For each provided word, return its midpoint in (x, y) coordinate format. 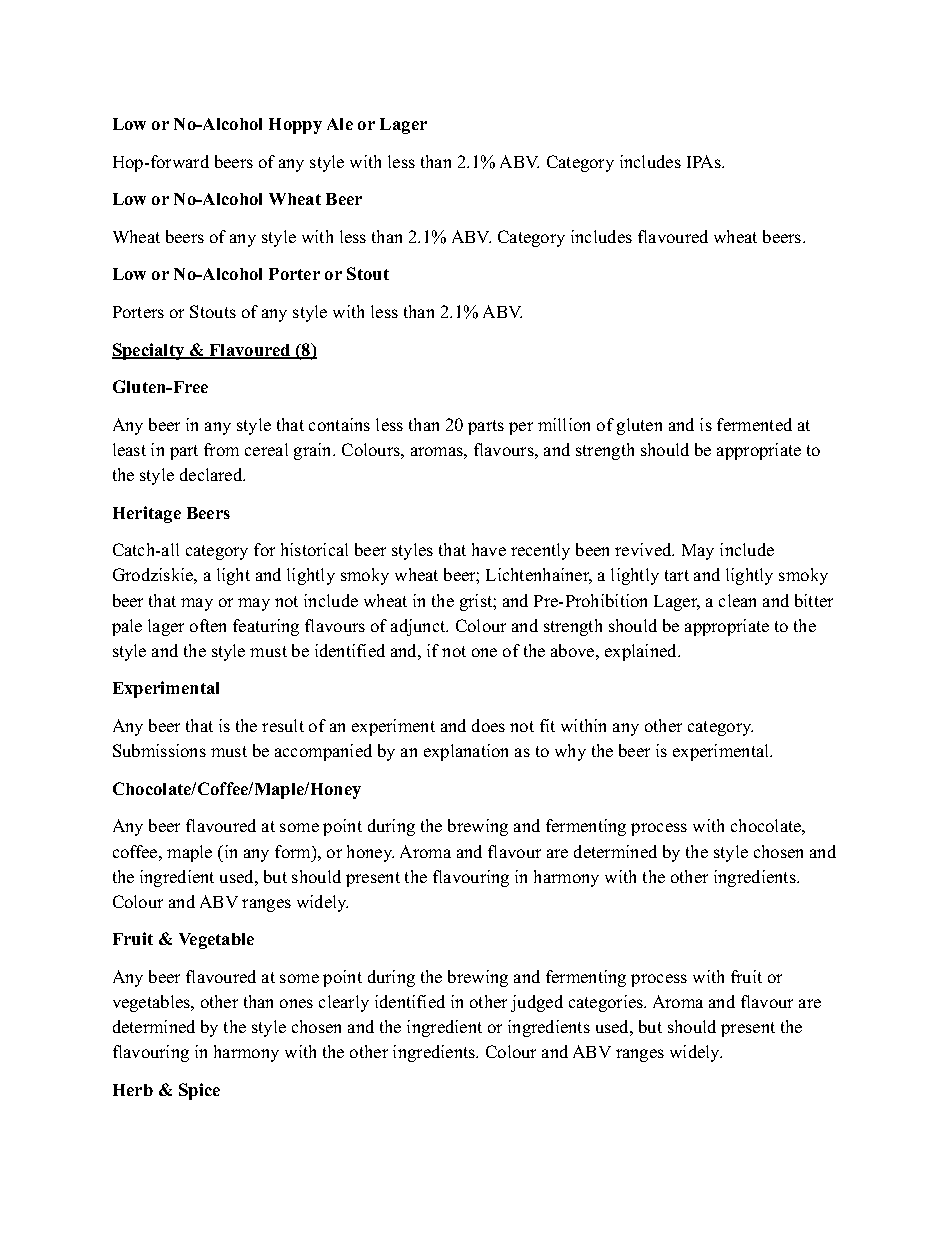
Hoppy (295, 126)
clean (737, 600)
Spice (199, 1091)
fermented (754, 424)
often (208, 625)
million (564, 424)
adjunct (419, 627)
